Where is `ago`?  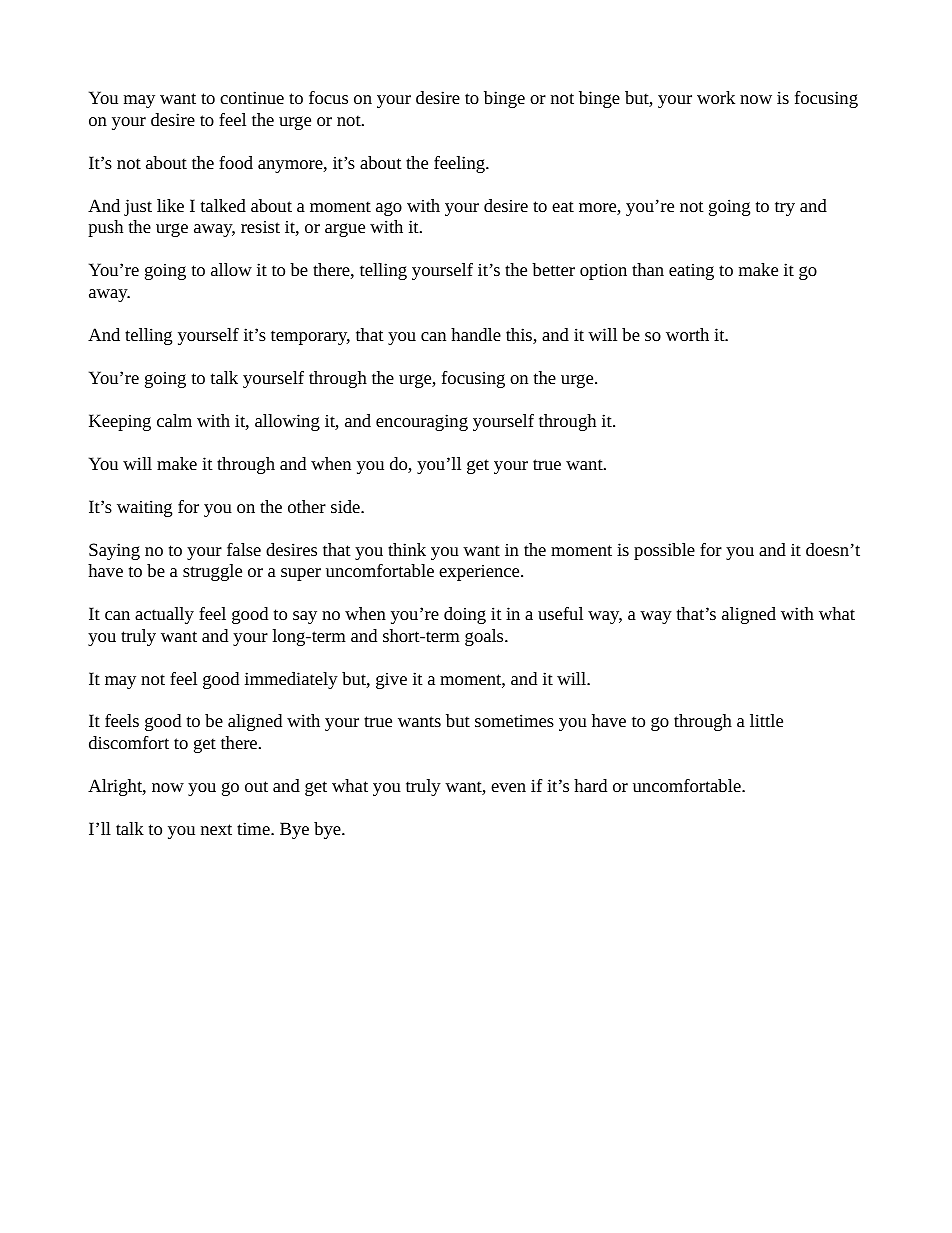
ago is located at coordinates (389, 209).
